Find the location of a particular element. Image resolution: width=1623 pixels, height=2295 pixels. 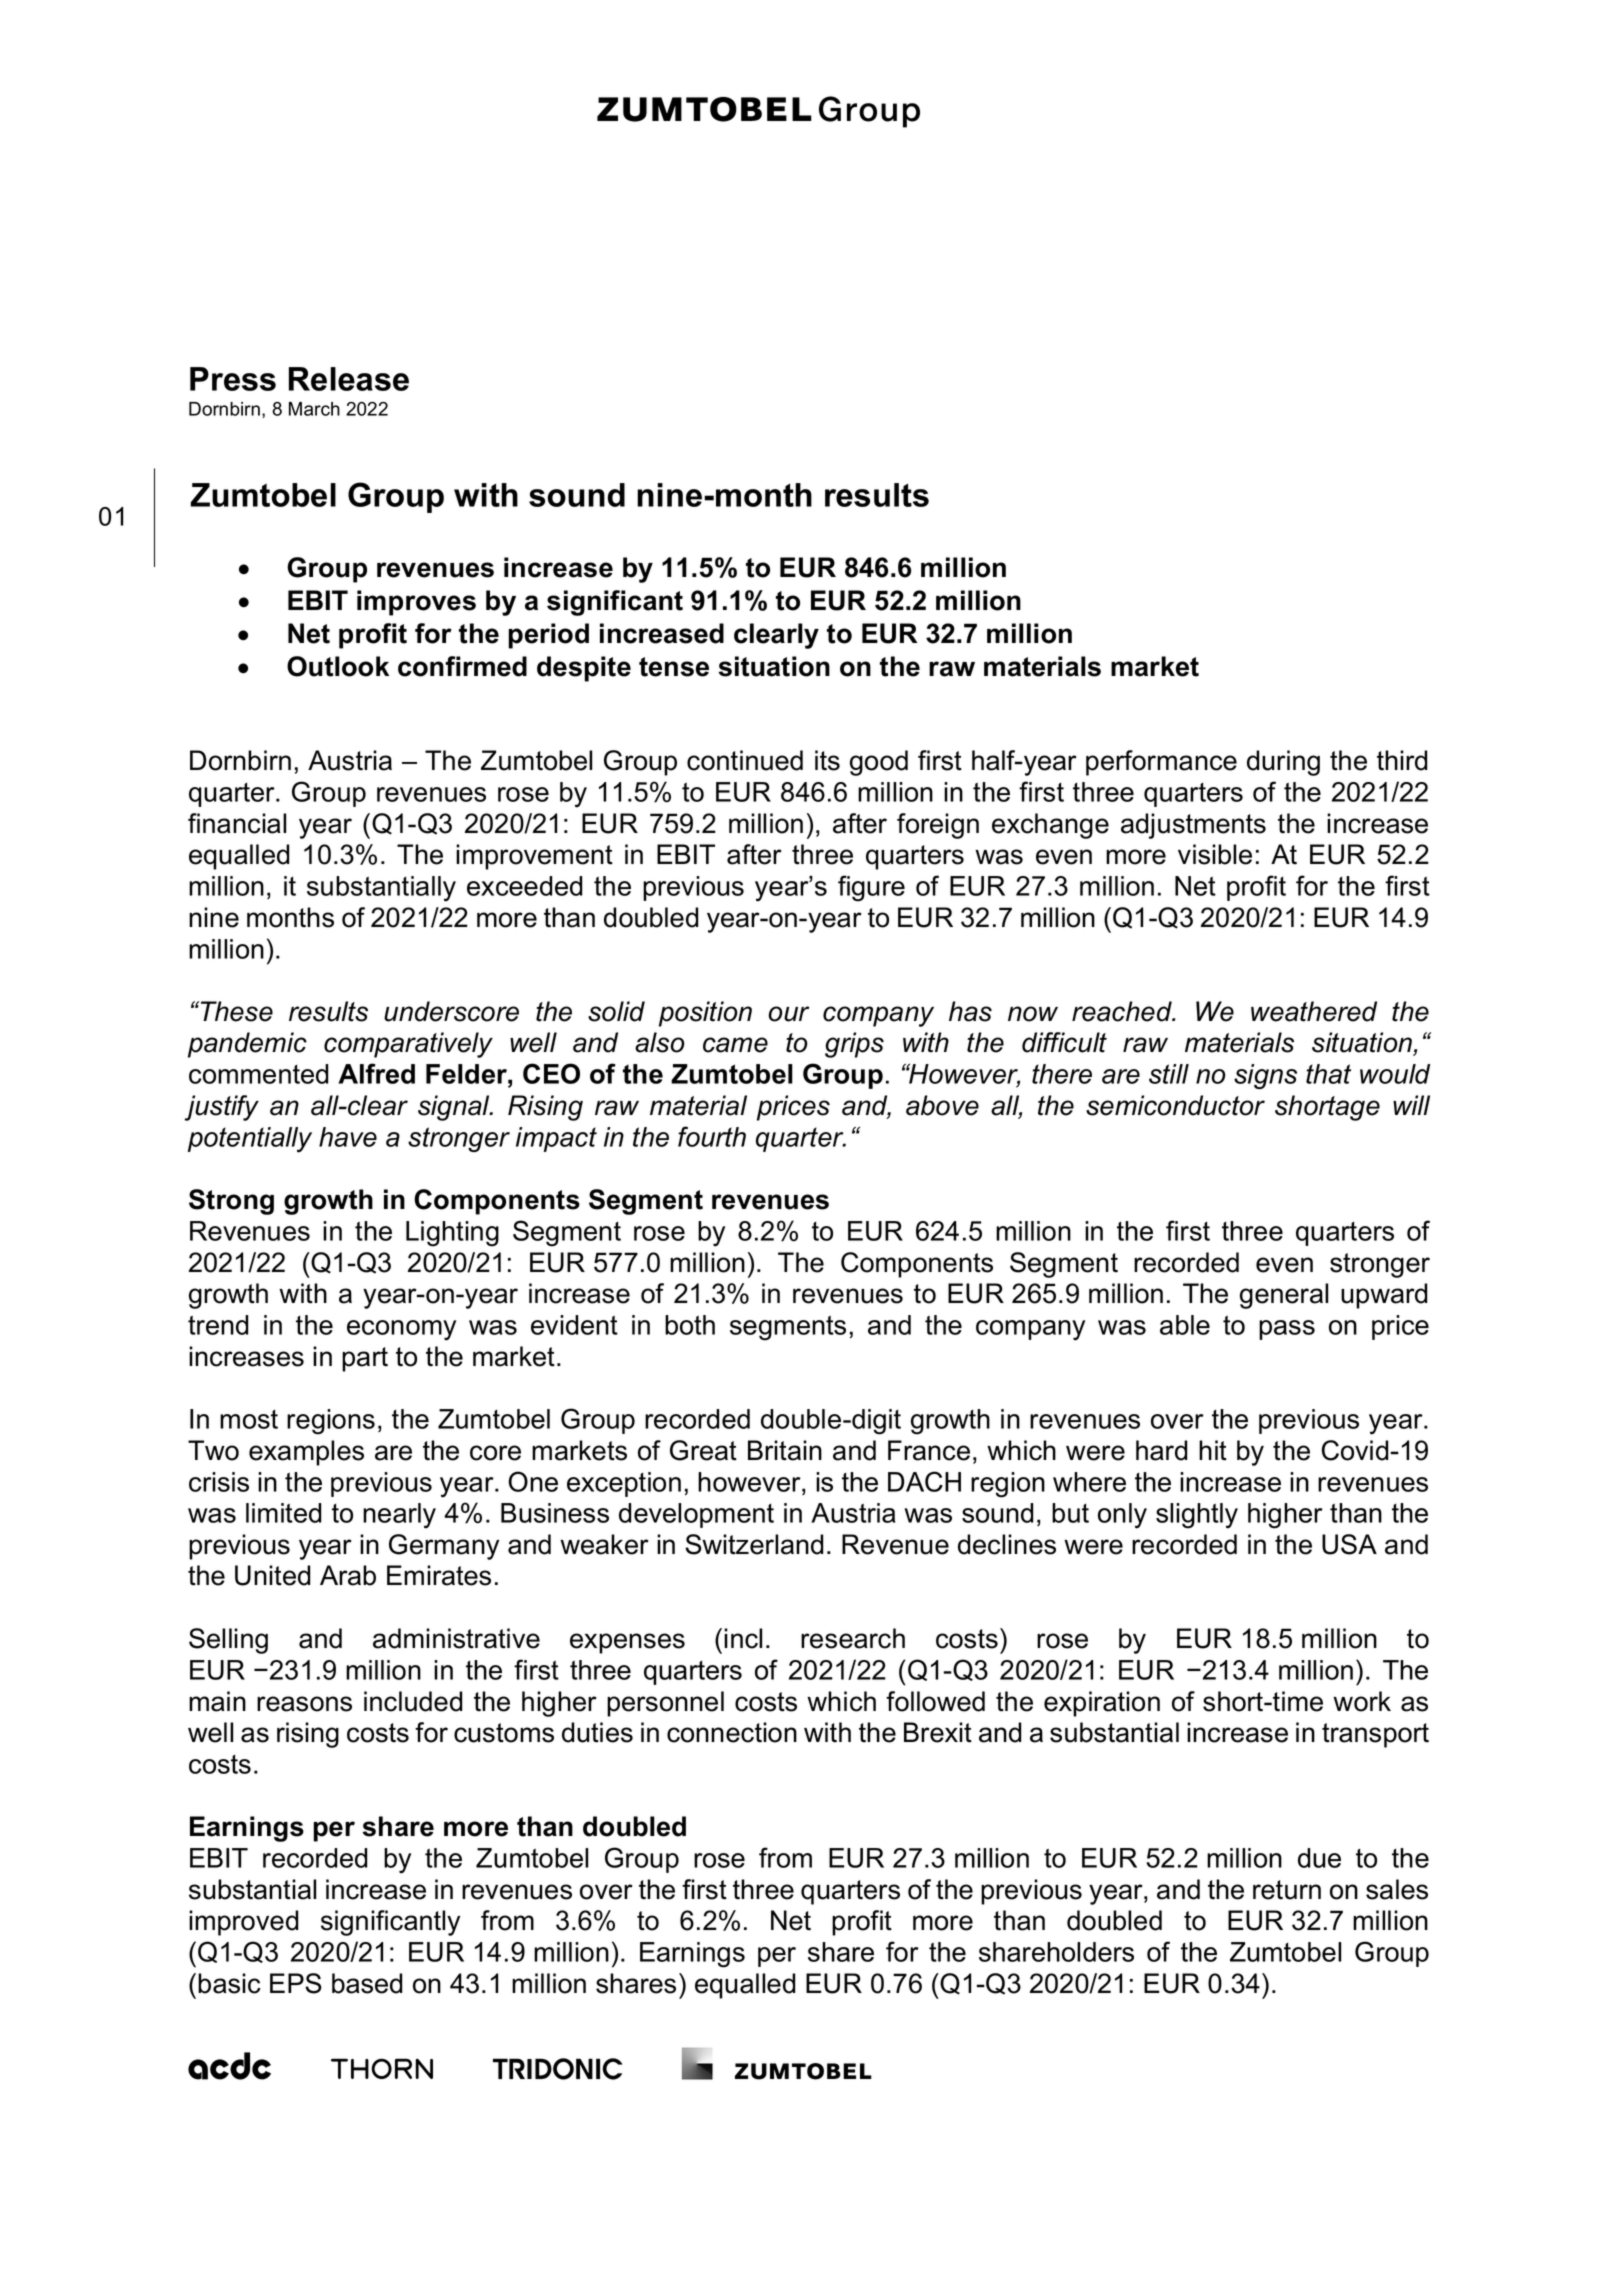

tense is located at coordinates (674, 667).
